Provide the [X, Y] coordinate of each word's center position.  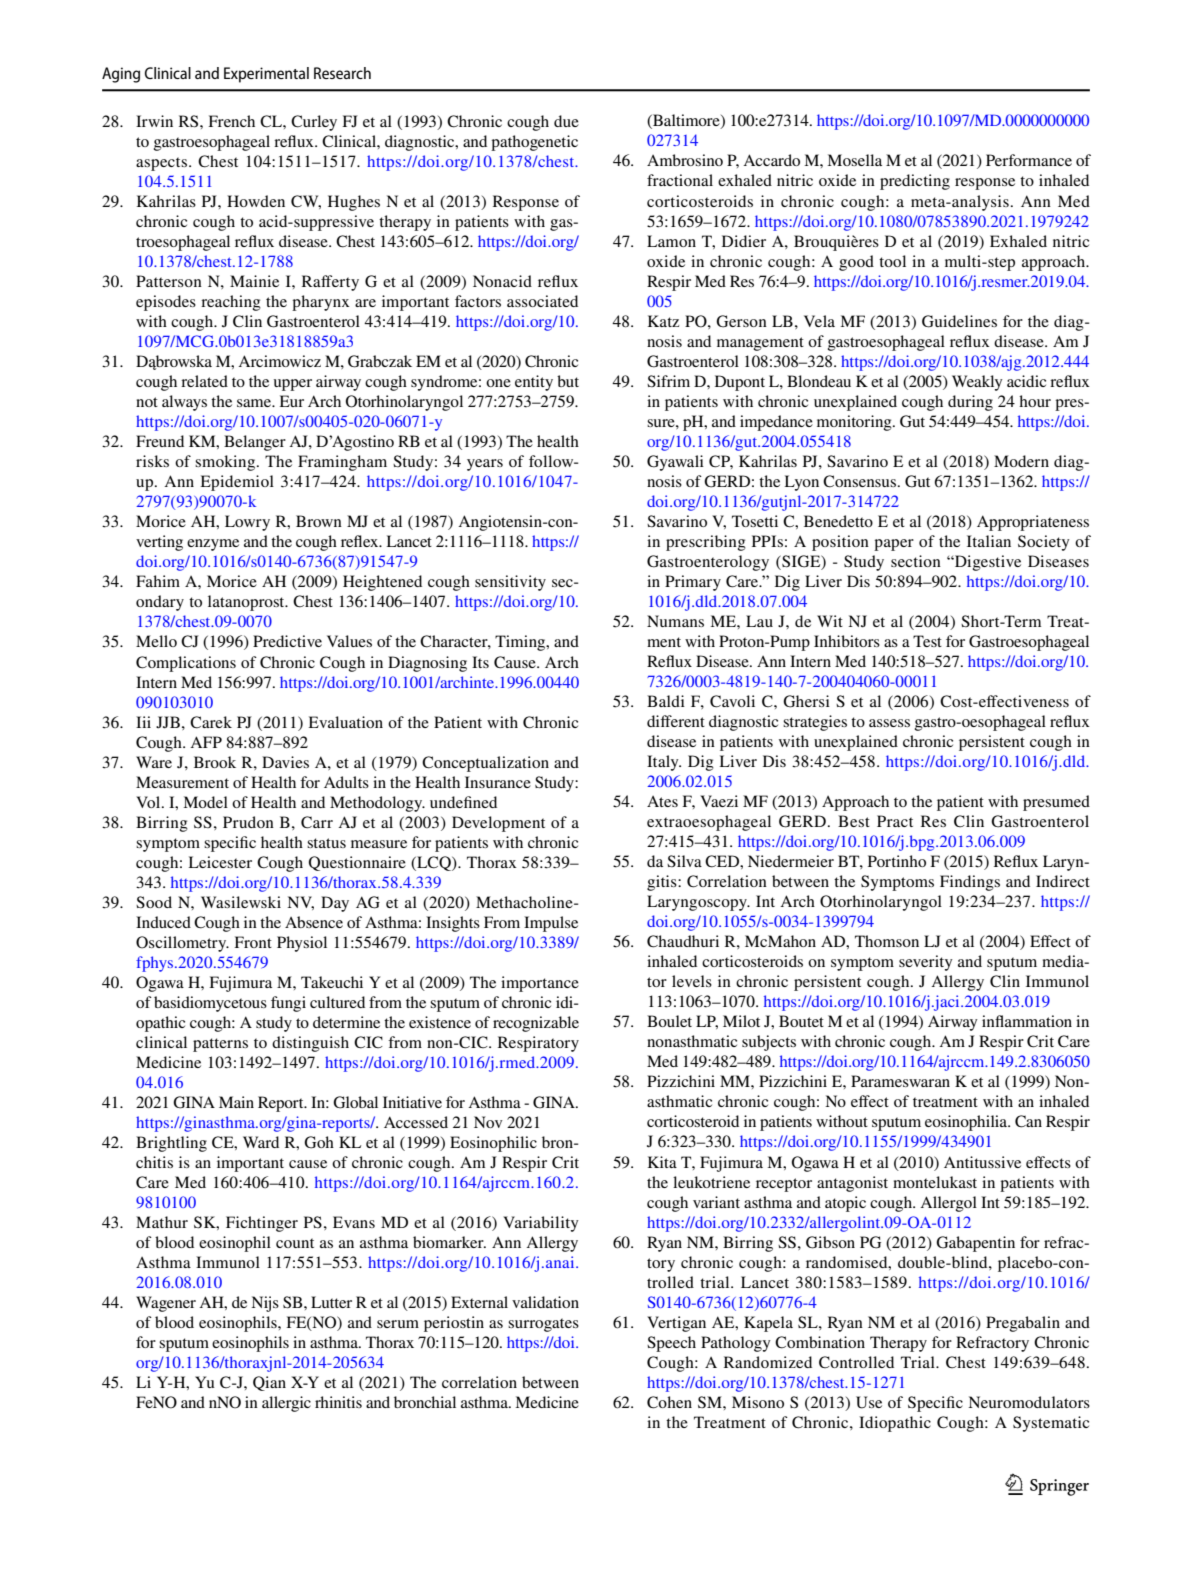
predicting [915, 182]
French [231, 121]
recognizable [536, 1024]
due [566, 121]
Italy [664, 763]
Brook [215, 762]
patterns [220, 1045]
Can [1028, 1121]
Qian [269, 1383]
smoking [226, 463]
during [970, 403]
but [568, 381]
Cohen [669, 1402]
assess [889, 723]
